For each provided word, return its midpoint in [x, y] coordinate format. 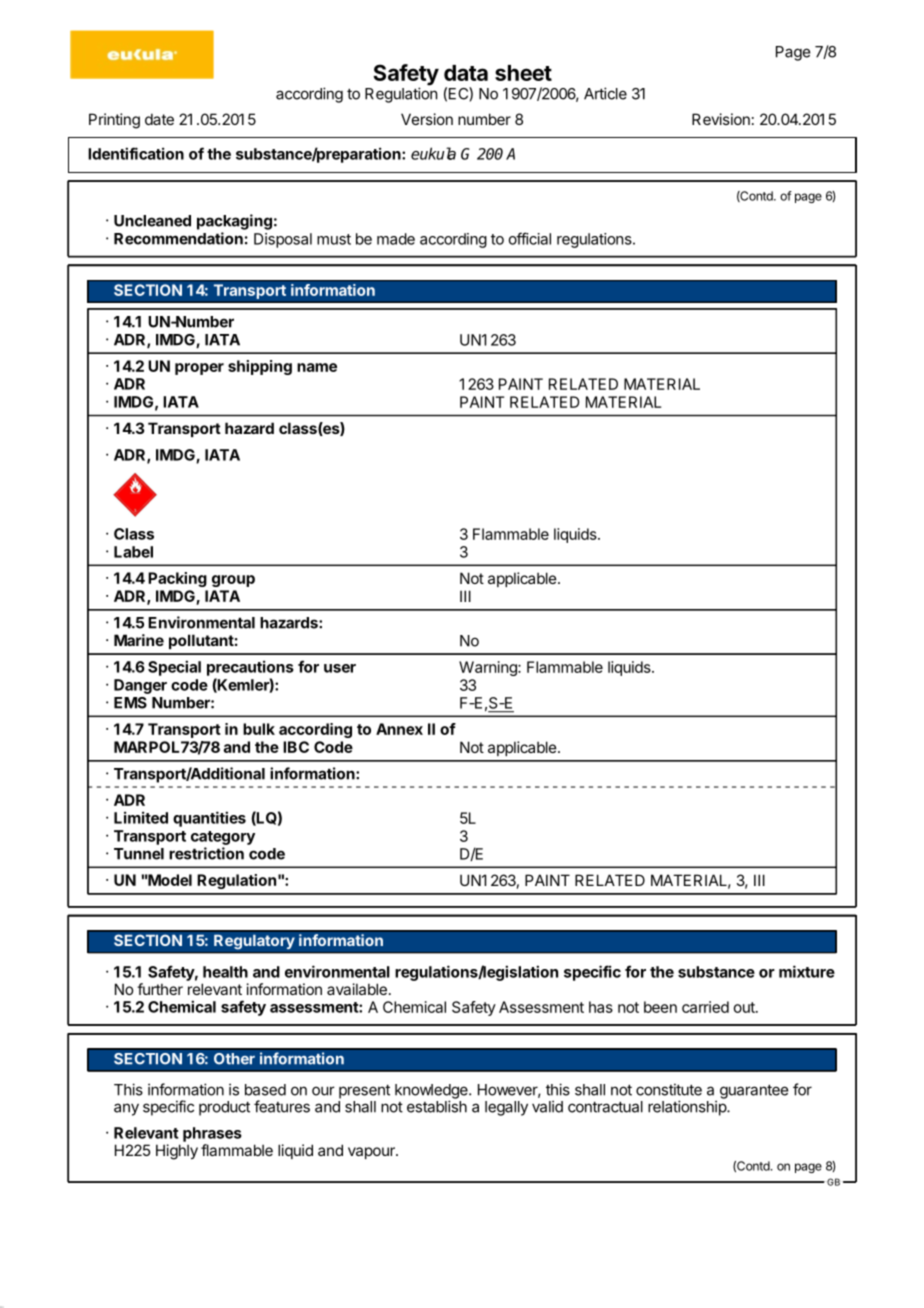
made [396, 239]
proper [199, 369]
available [357, 989]
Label [133, 552]
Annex [399, 729]
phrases [212, 1134]
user [340, 668]
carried [705, 1007]
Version [427, 119]
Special [174, 668]
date [159, 119]
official [530, 238]
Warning [489, 668]
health [225, 972]
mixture [807, 971]
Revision [721, 119]
